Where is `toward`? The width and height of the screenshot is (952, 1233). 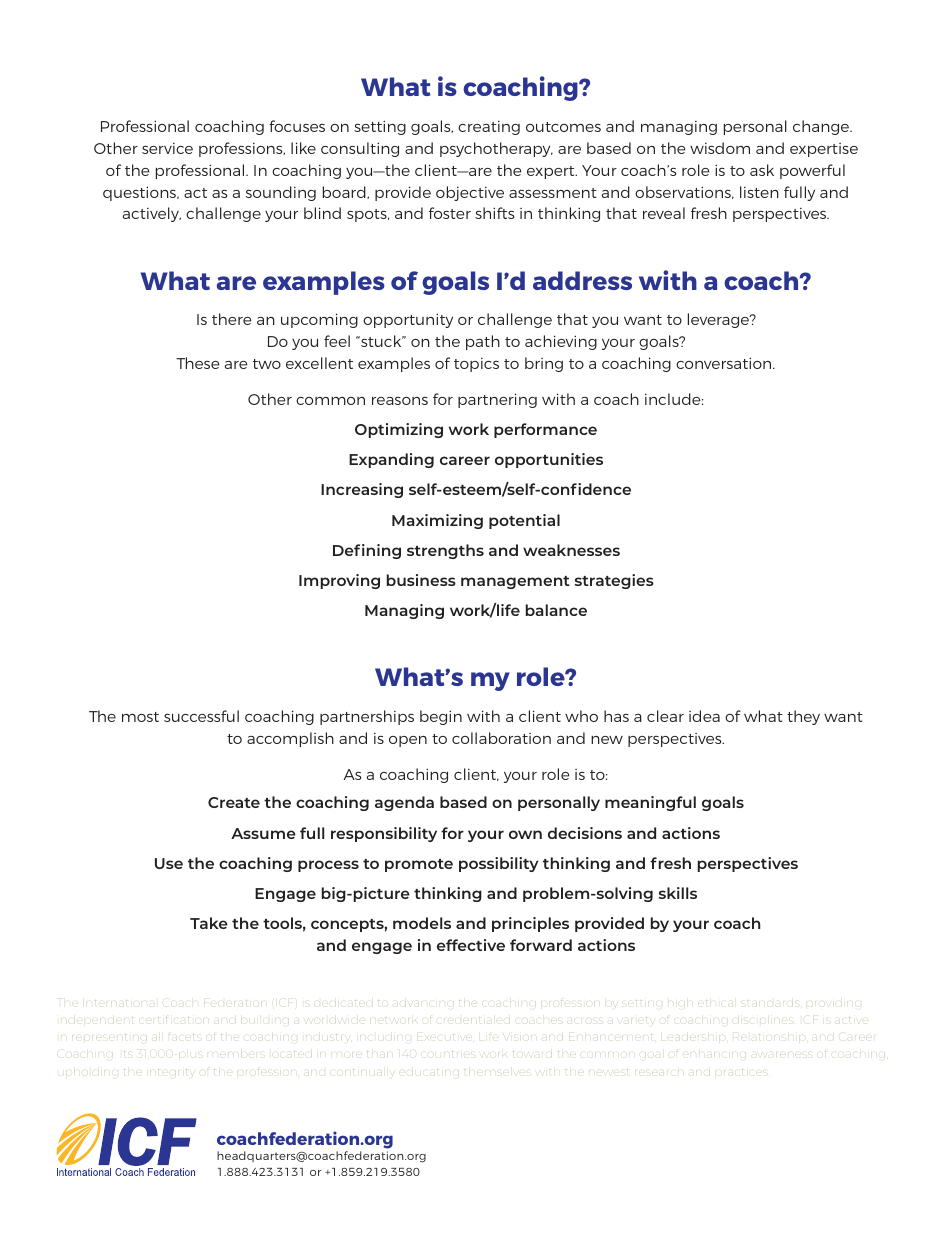
toward is located at coordinates (532, 1054).
